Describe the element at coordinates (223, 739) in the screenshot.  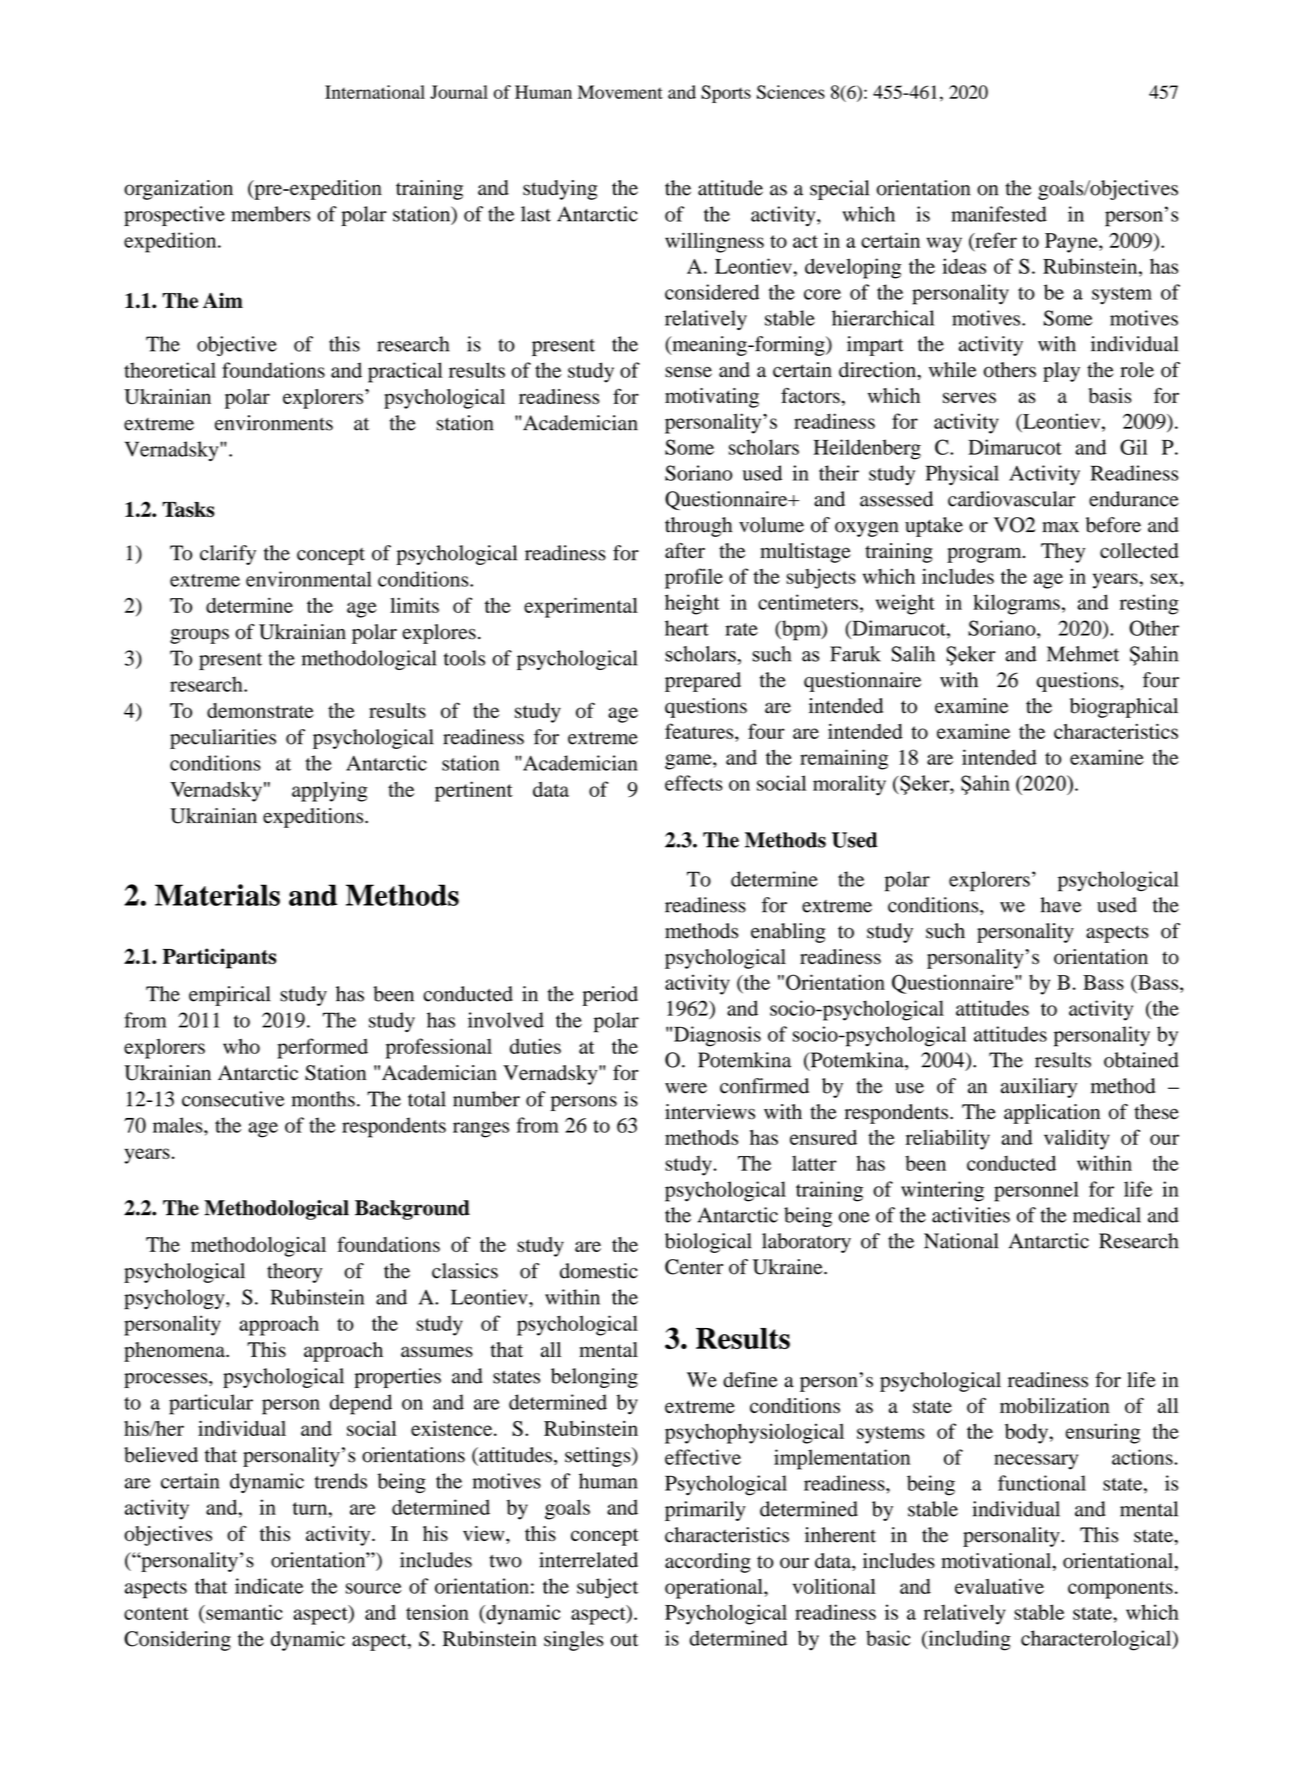
I see `peculiarities` at that location.
